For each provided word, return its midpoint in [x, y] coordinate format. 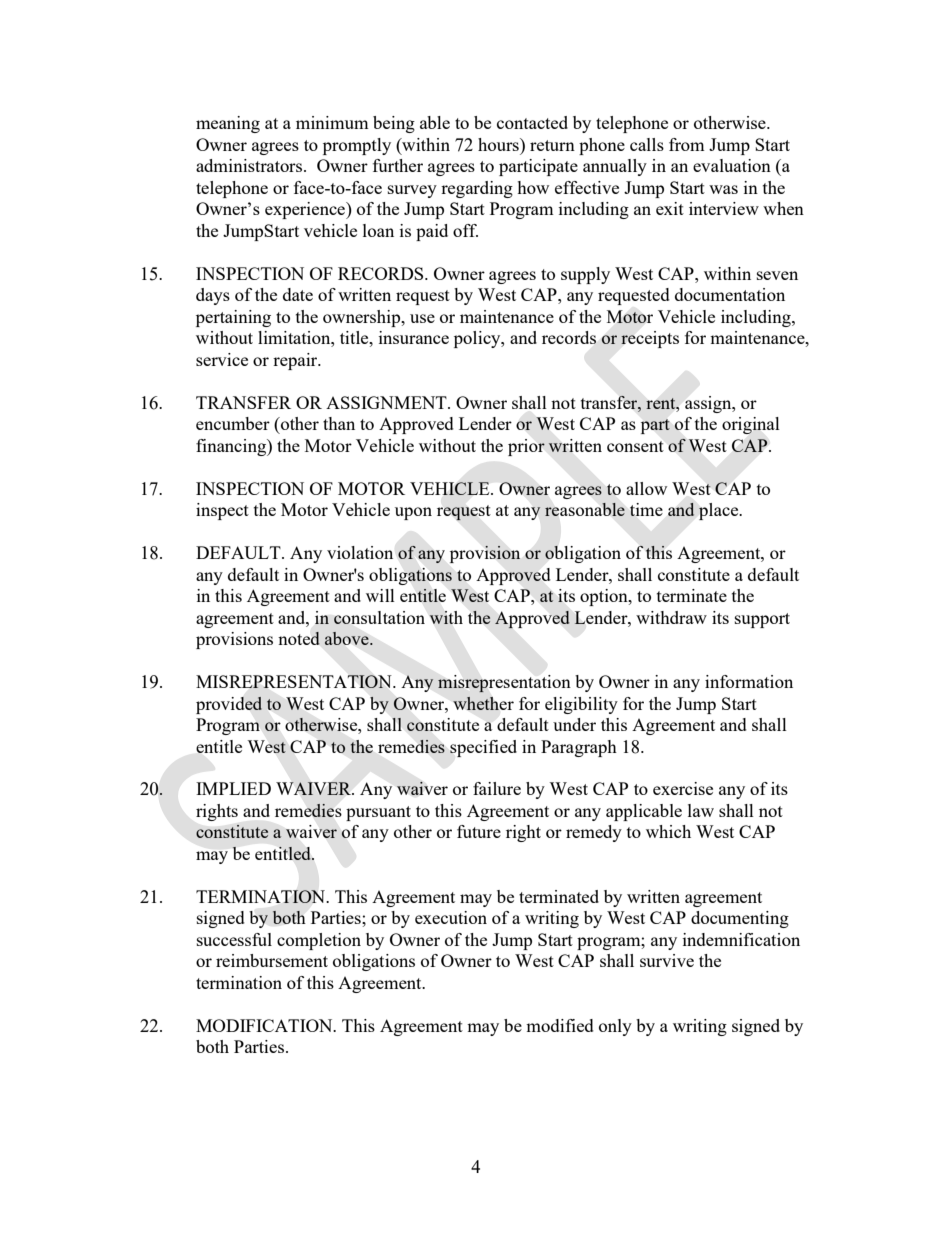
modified [560, 1025]
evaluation [732, 165]
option [605, 597]
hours [499, 144]
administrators [250, 165]
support [762, 620]
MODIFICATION [265, 1025]
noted [299, 638]
